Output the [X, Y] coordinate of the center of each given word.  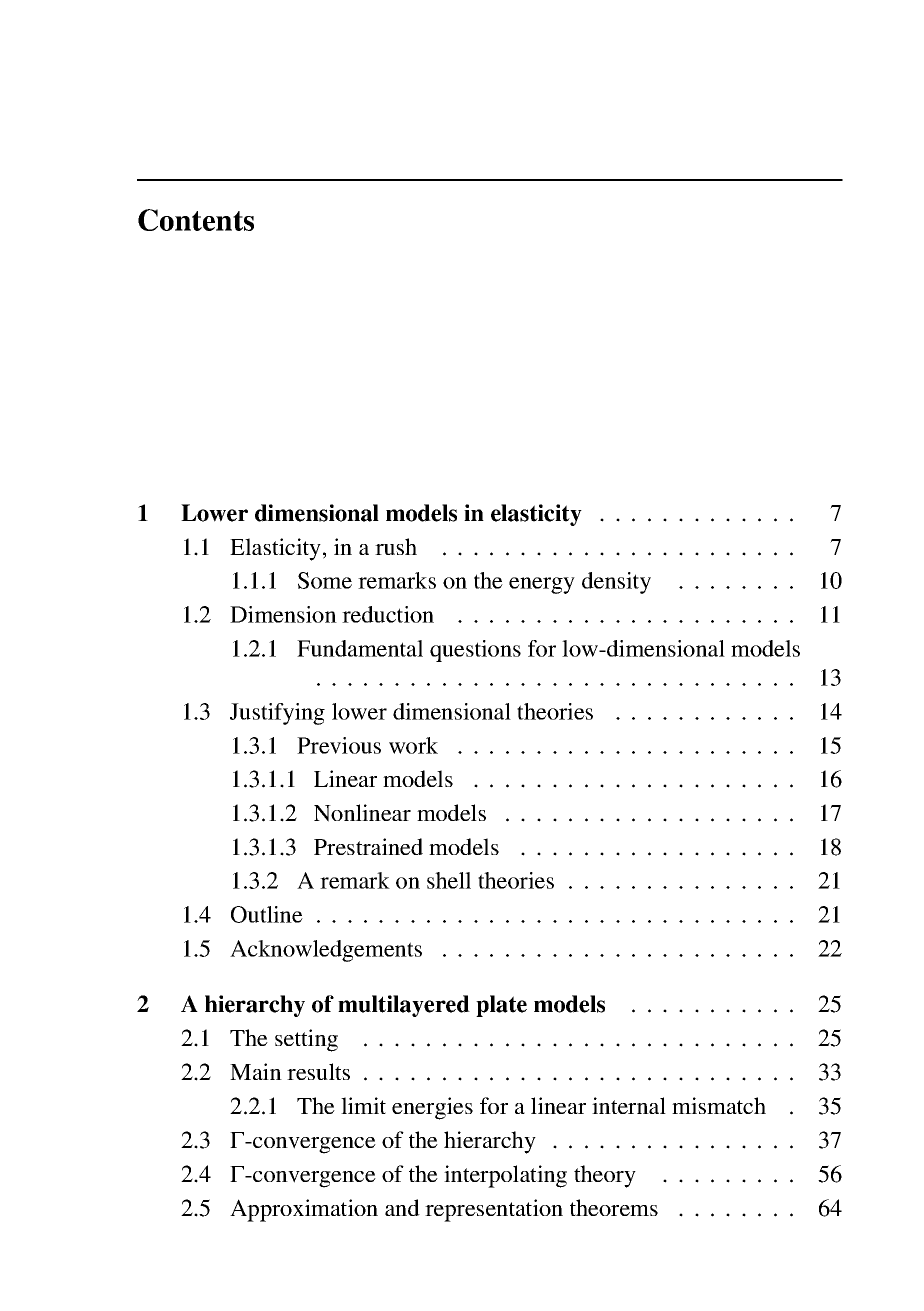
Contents [196, 220]
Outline [267, 914]
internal [629, 1105]
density [616, 583]
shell [449, 880]
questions [475, 651]
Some [325, 580]
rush [396, 546]
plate [501, 1006]
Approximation [304, 1210]
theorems [614, 1207]
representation [494, 1210]
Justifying [277, 714]
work [413, 745]
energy [542, 585]
